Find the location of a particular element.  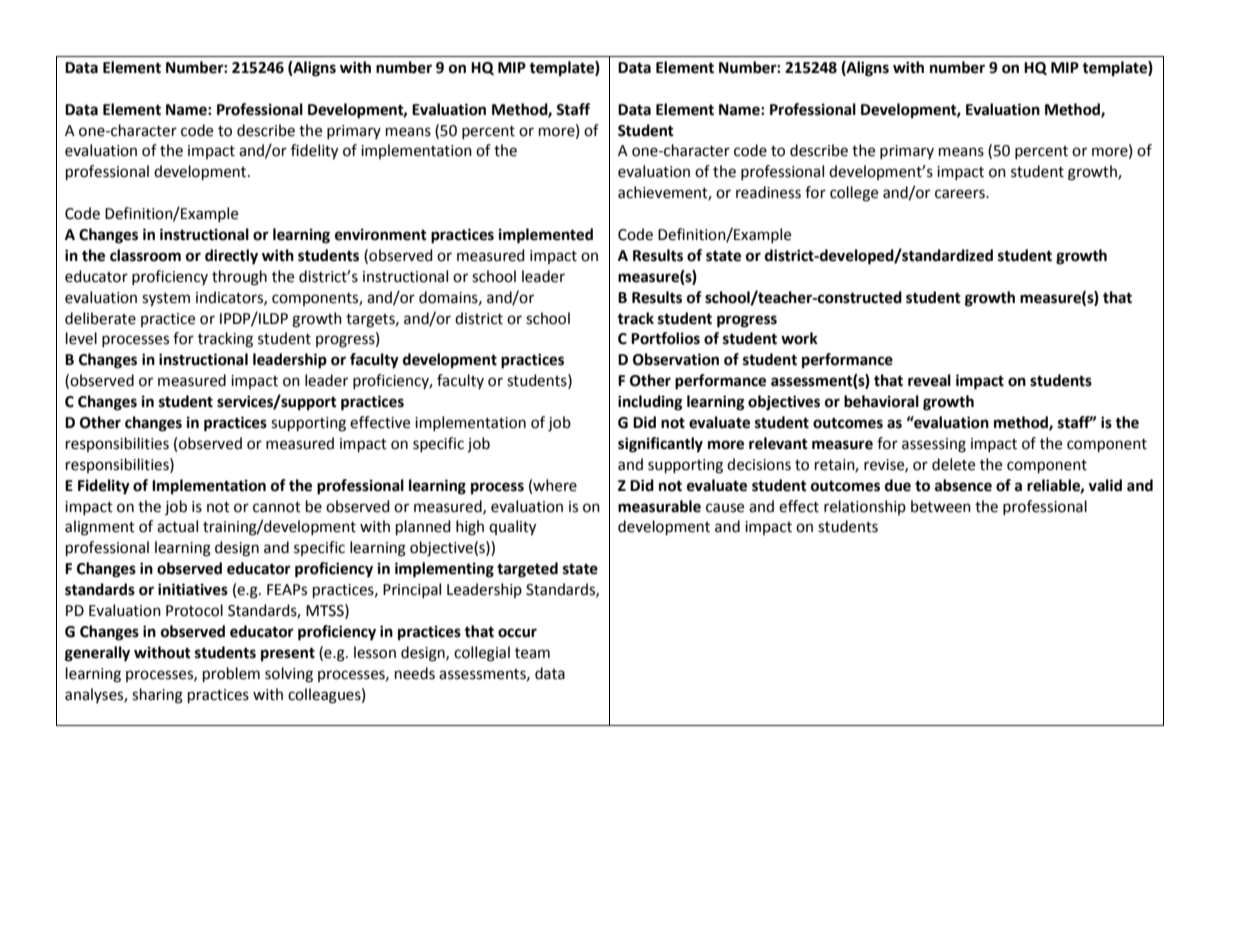

directly is located at coordinates (231, 257).
